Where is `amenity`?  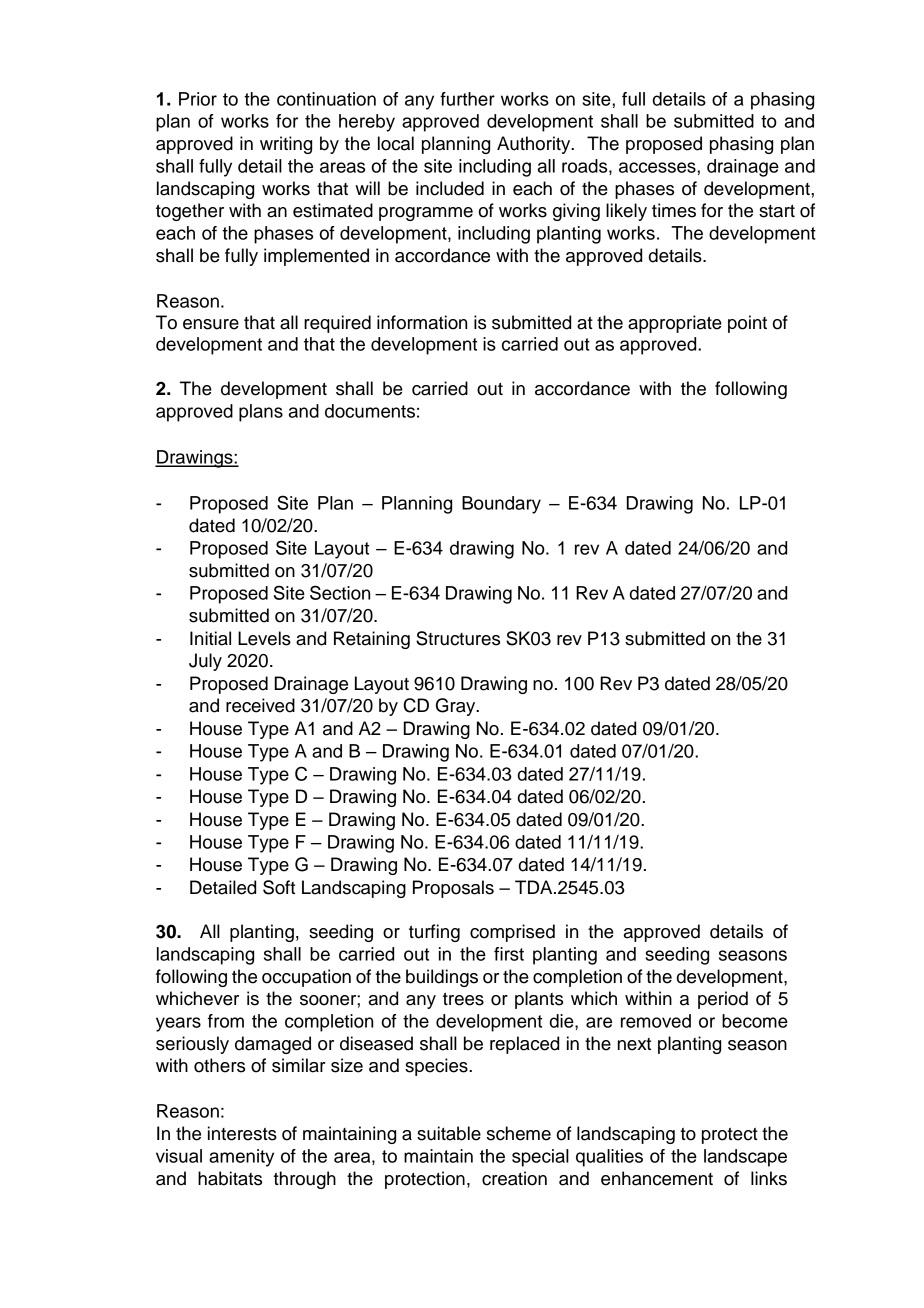
amenity is located at coordinates (241, 1158).
